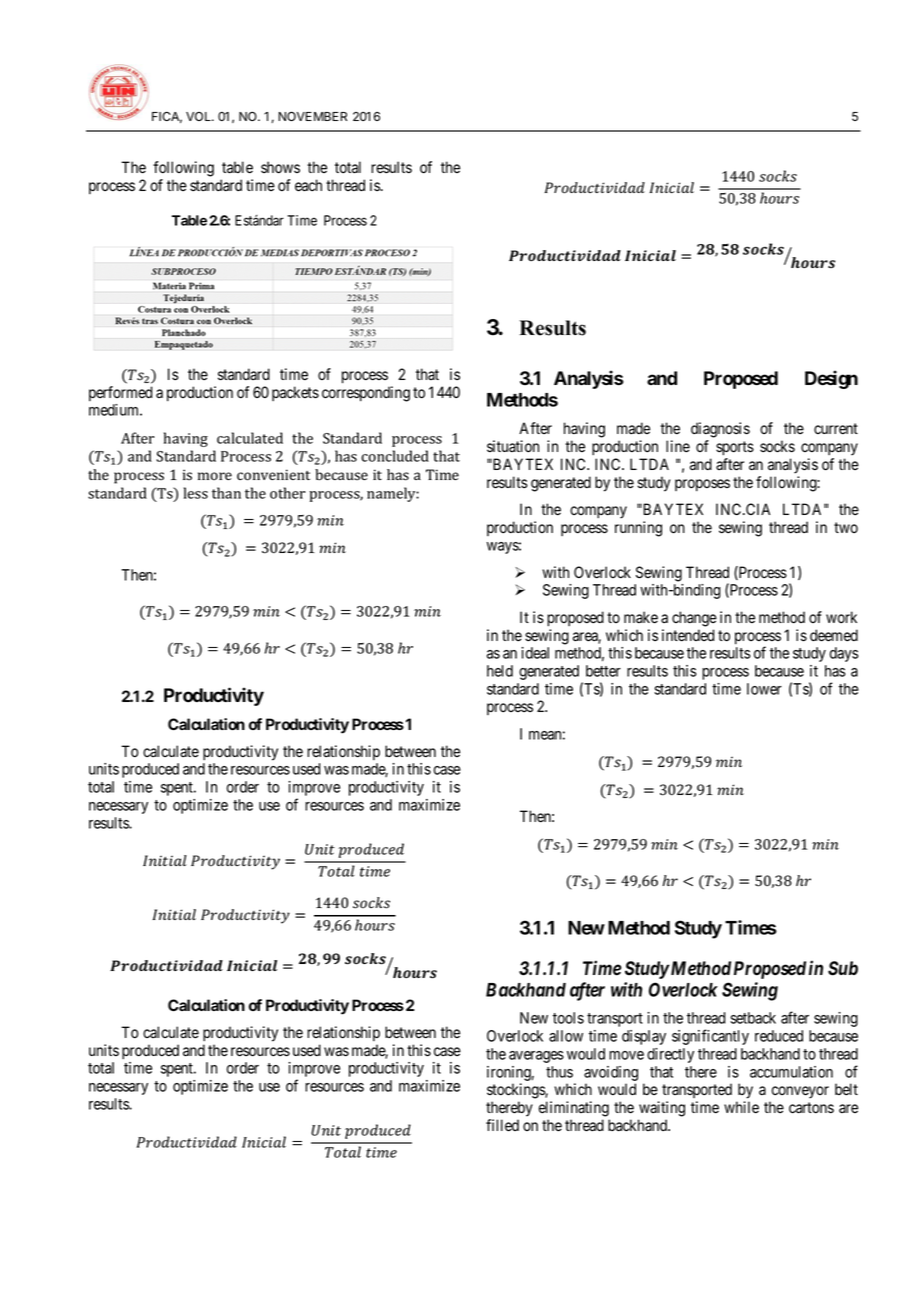 This page has height=1308, width=924. I want to click on filled, so click(502, 1125).
